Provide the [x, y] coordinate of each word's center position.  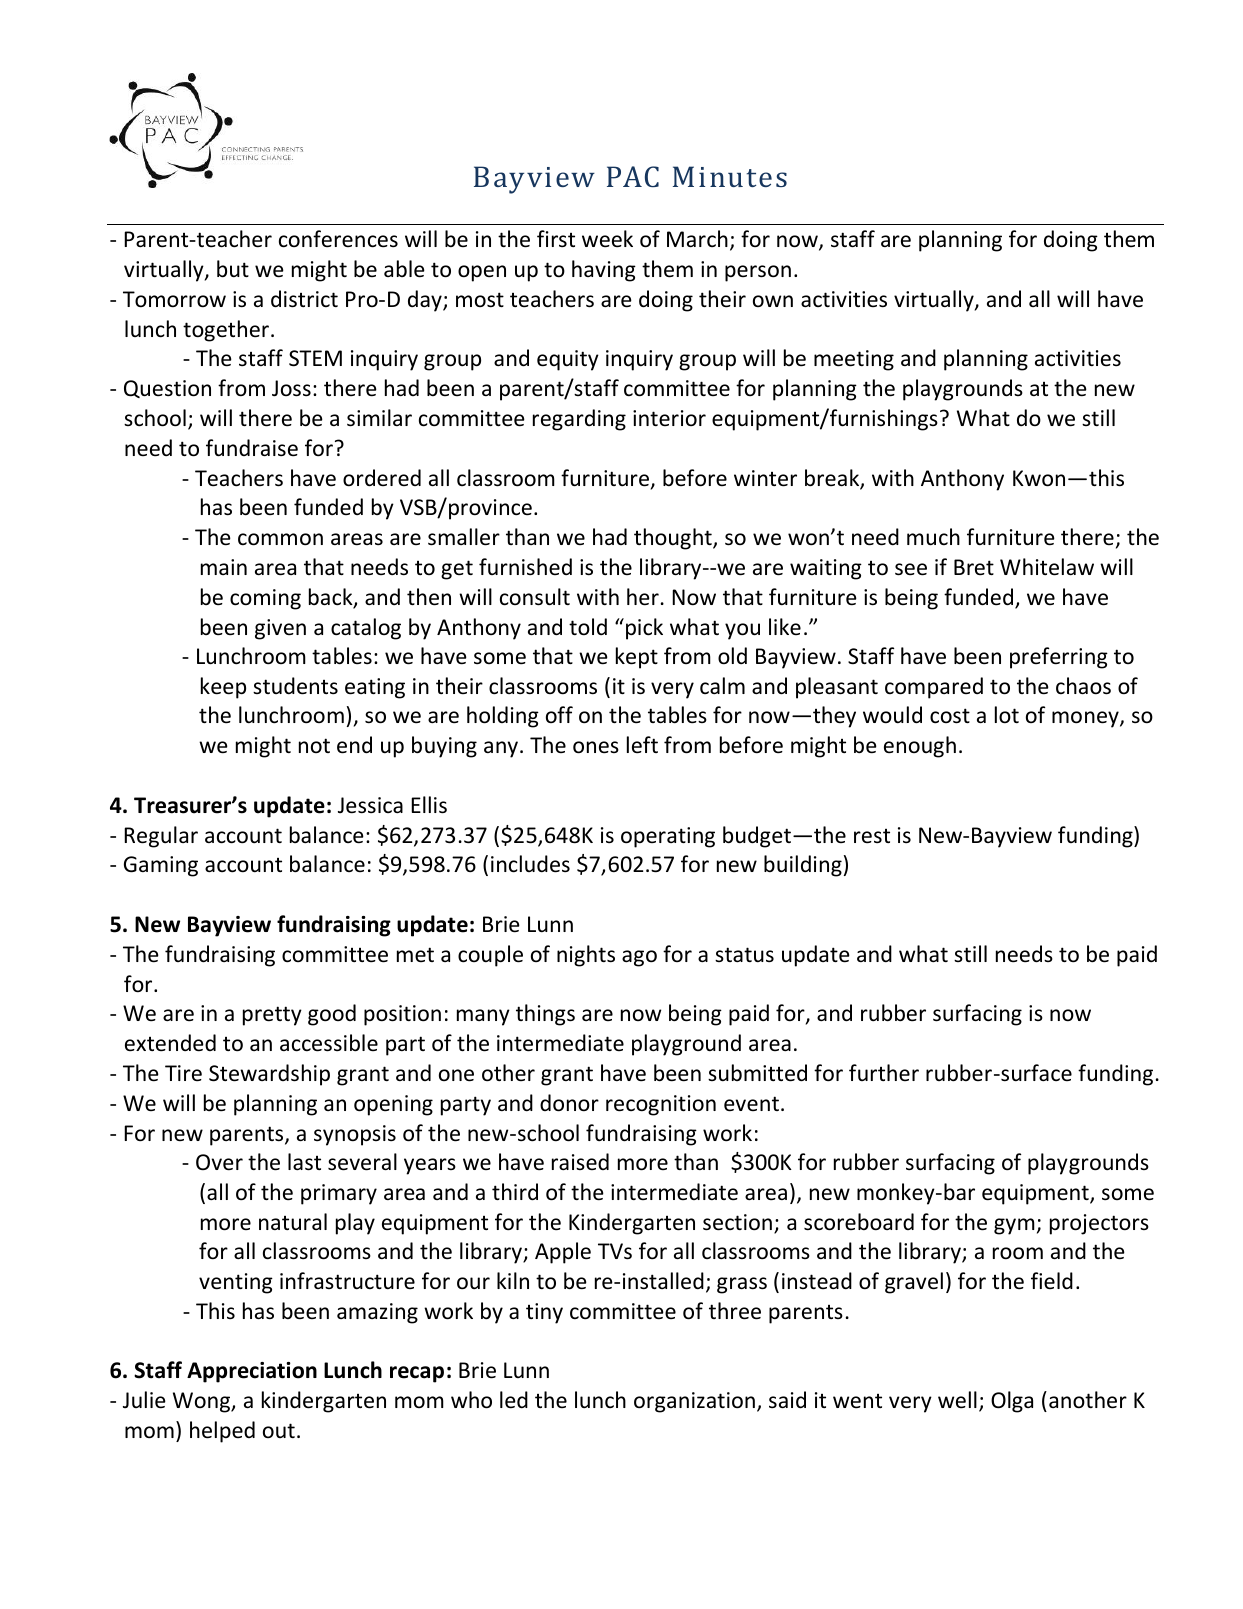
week [607, 239]
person [758, 273]
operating [668, 837]
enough [920, 747]
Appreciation [252, 1372]
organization [694, 1402]
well [957, 1400]
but [233, 269]
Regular [161, 837]
